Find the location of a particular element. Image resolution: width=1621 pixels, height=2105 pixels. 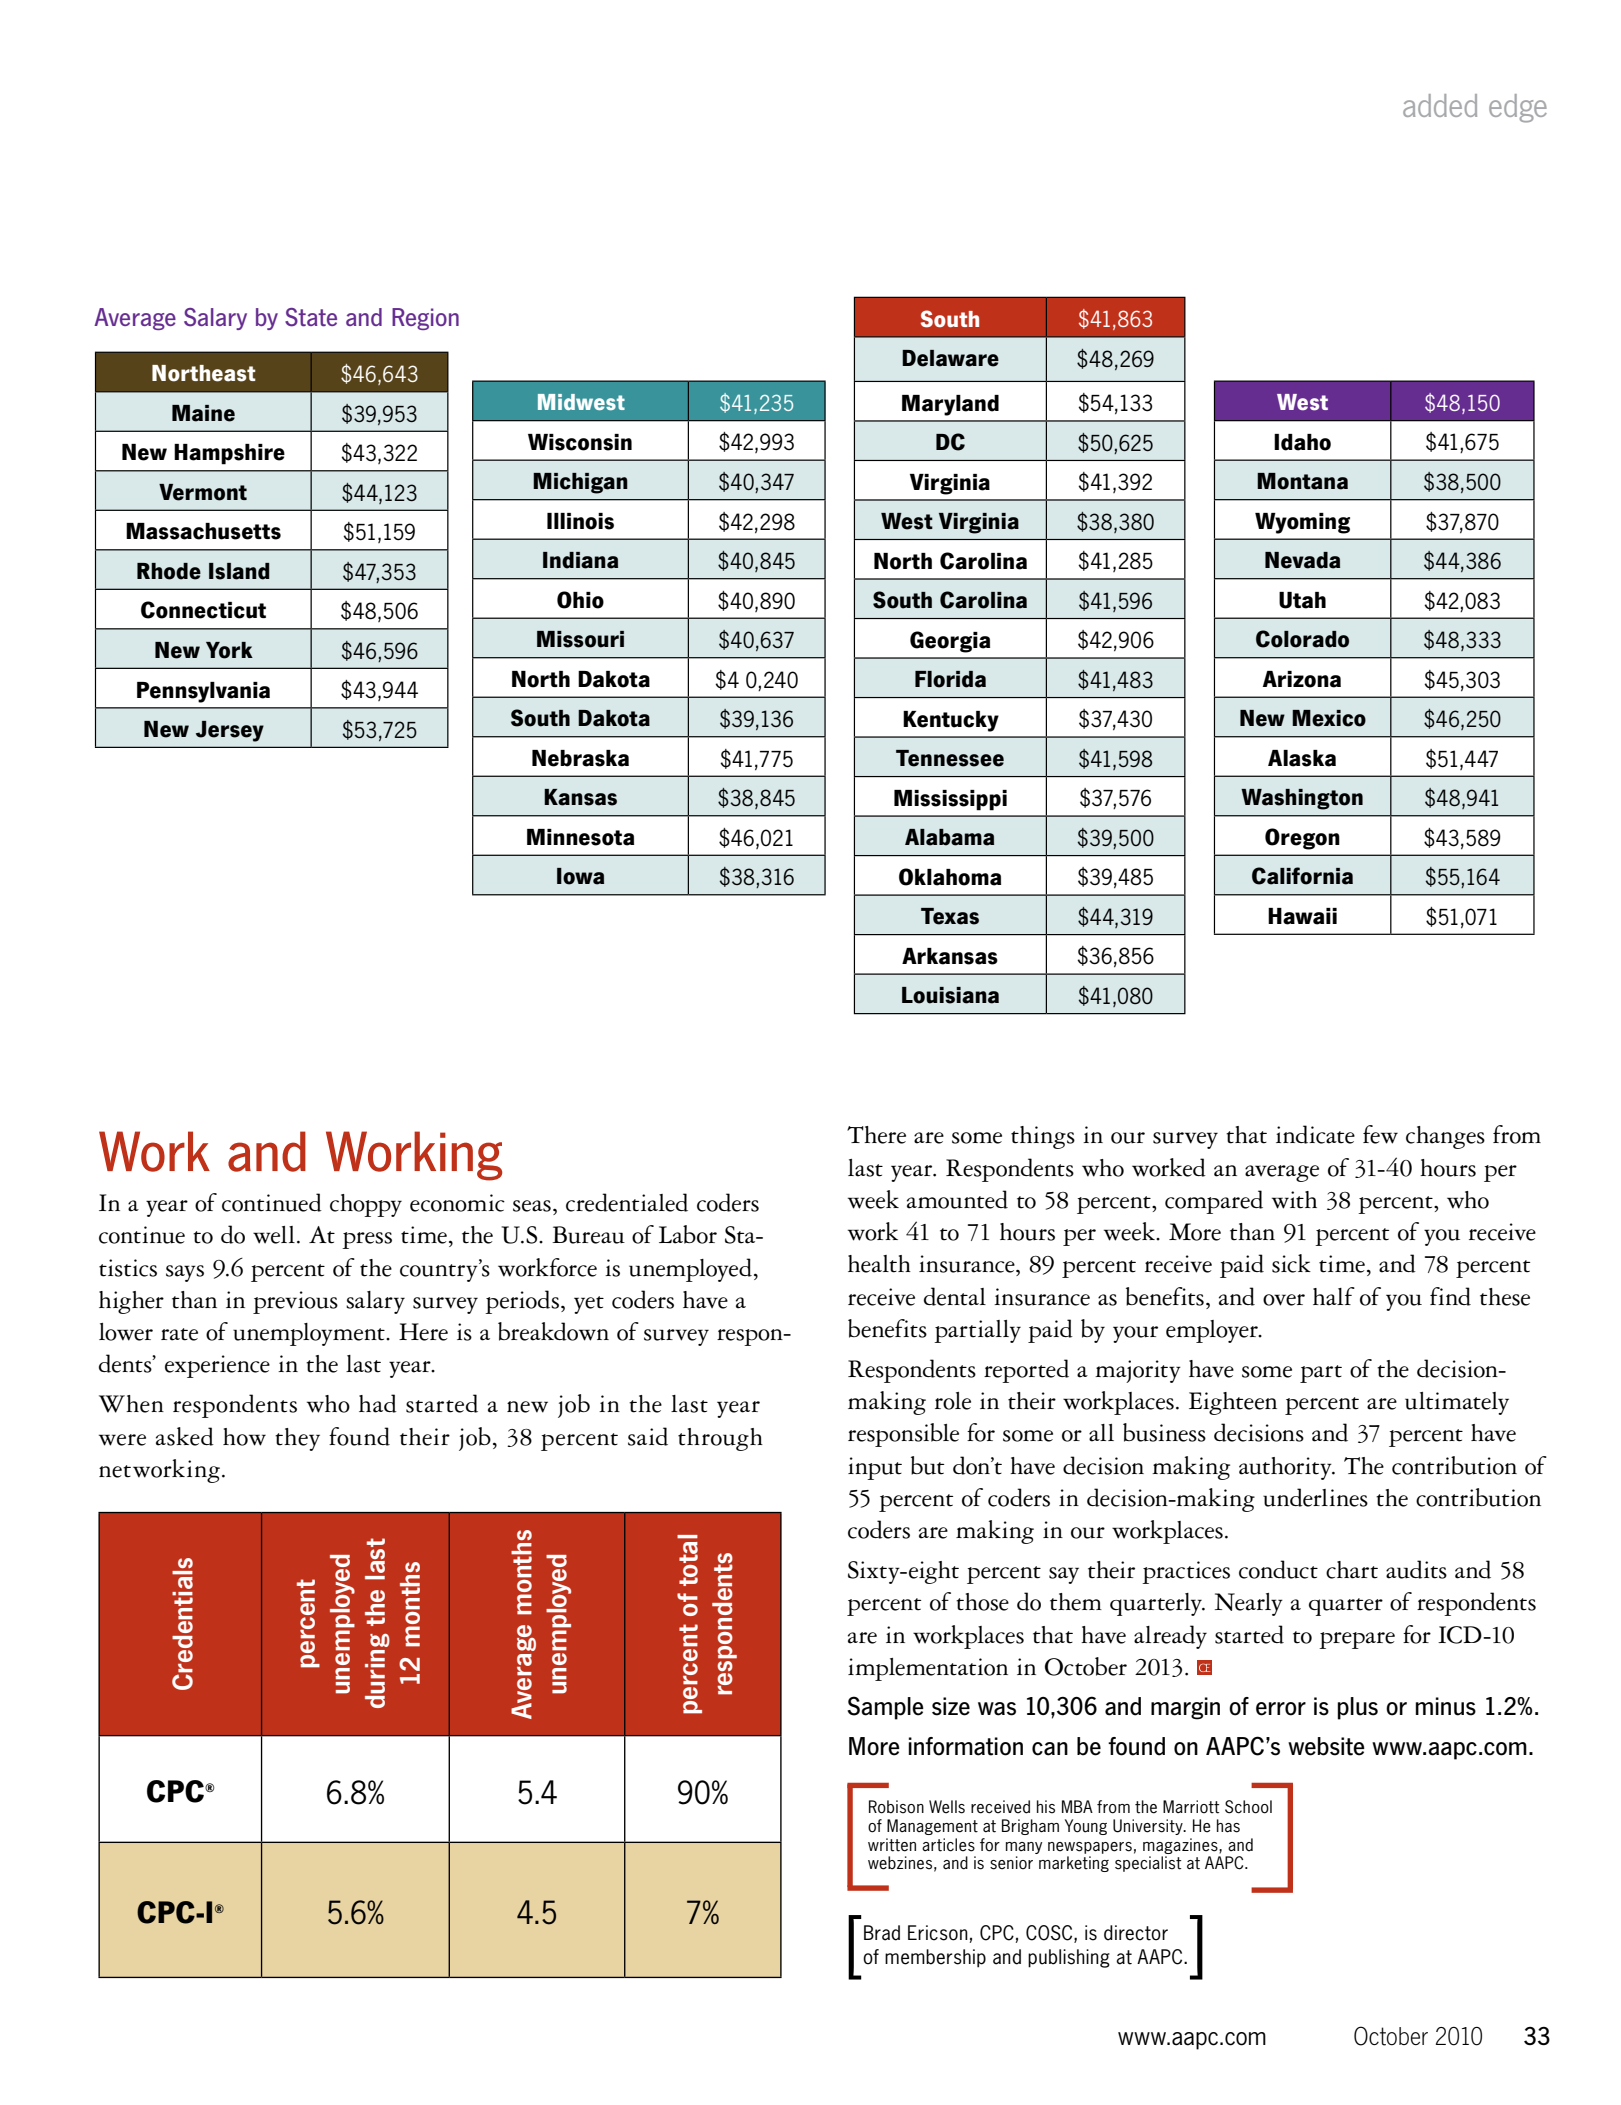

Utah is located at coordinates (1302, 600).
